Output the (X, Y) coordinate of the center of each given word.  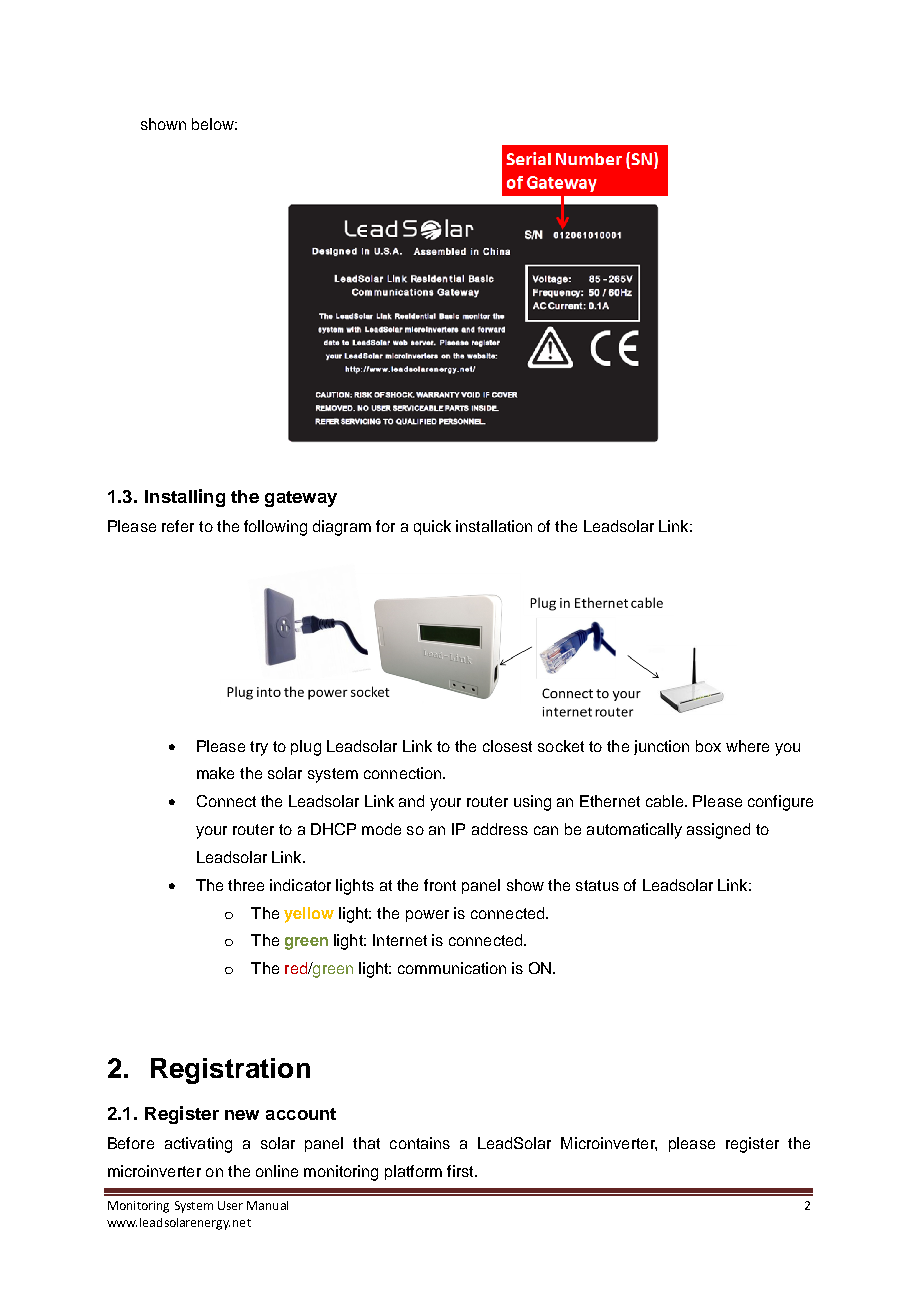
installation (494, 526)
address (500, 829)
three (246, 885)
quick (432, 527)
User (230, 1205)
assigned (718, 831)
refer (178, 526)
